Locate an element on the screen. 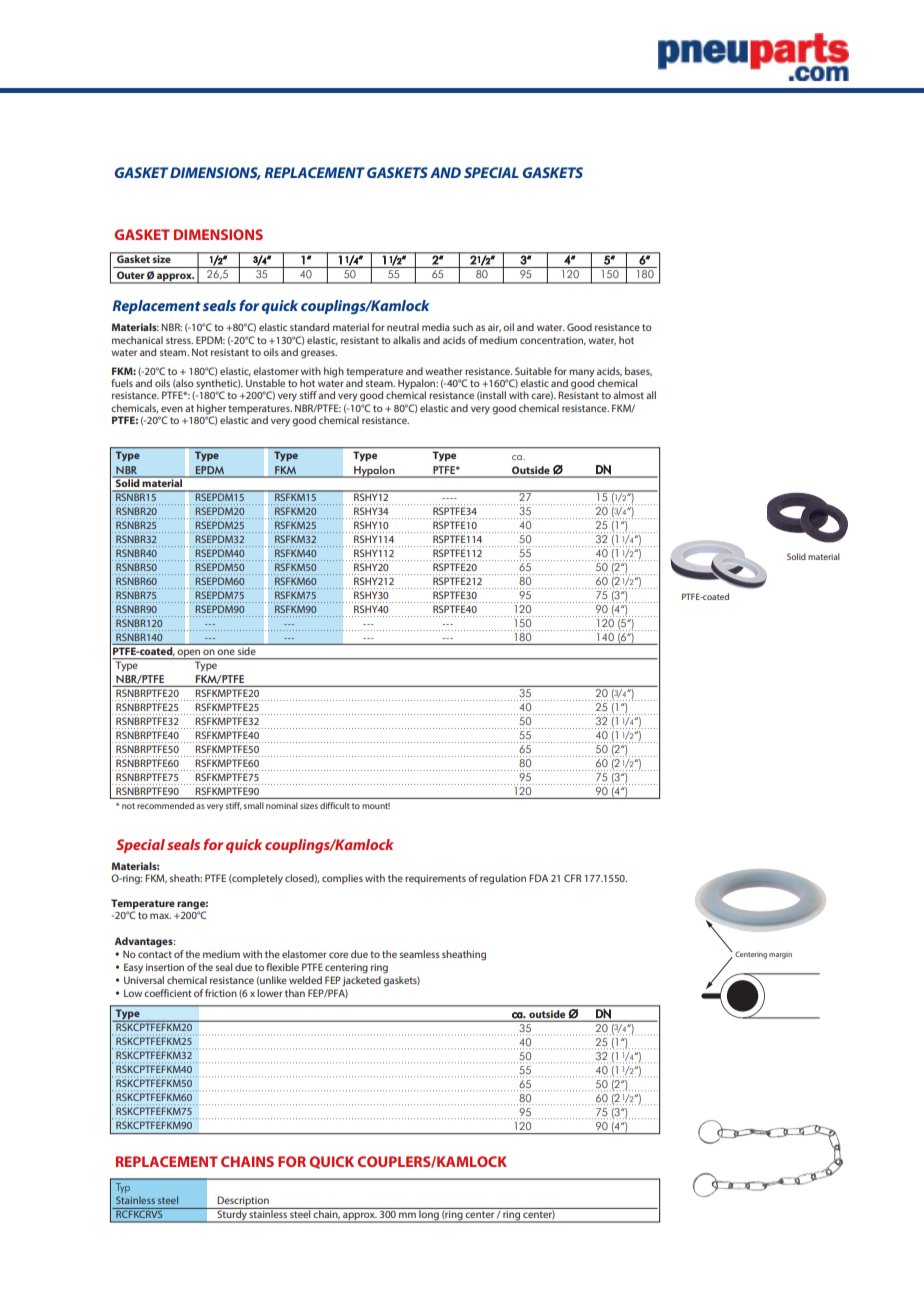 This screenshot has height=1308, width=924. CFR is located at coordinates (572, 878).
